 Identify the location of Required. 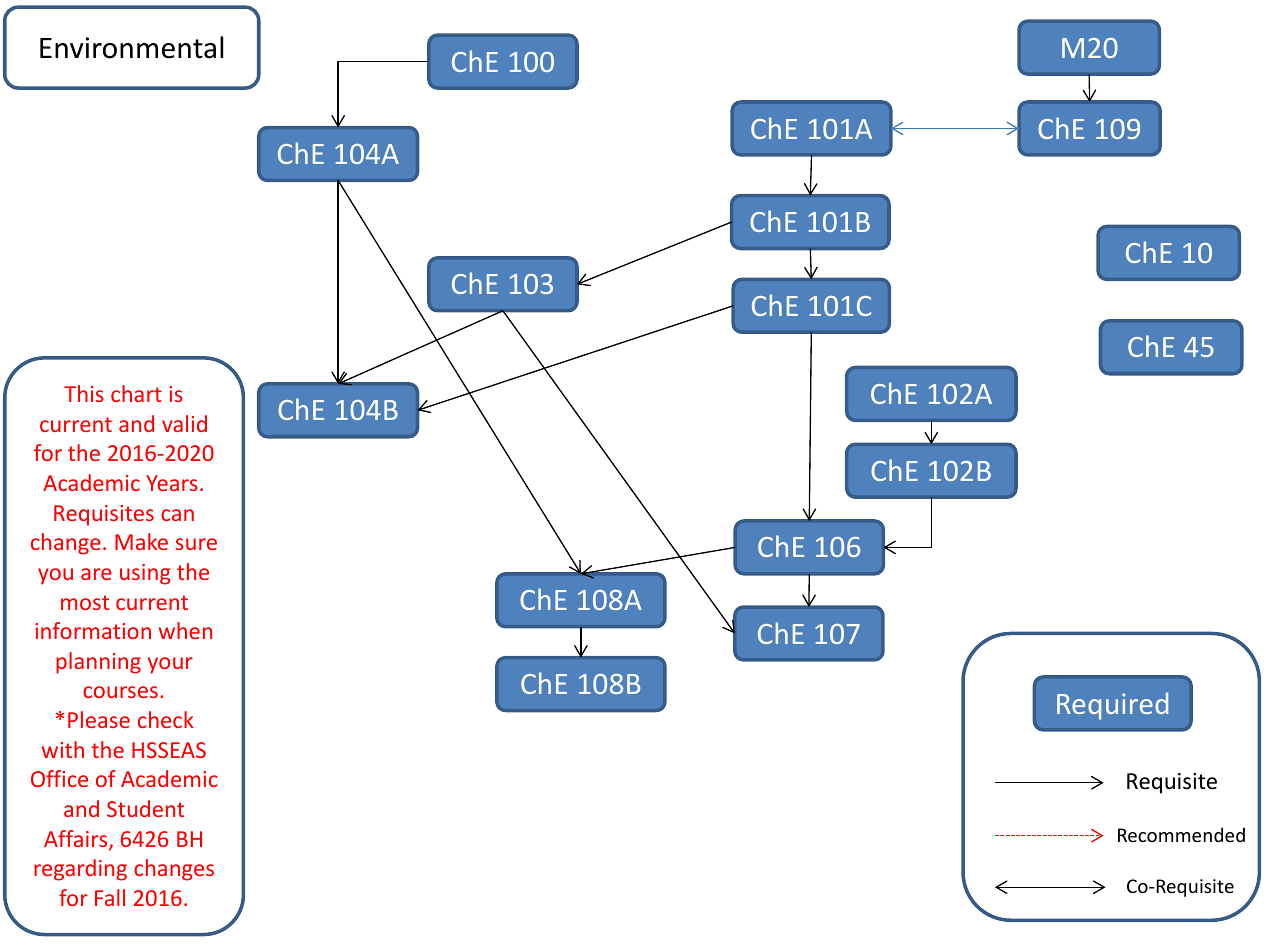
(1112, 706).
